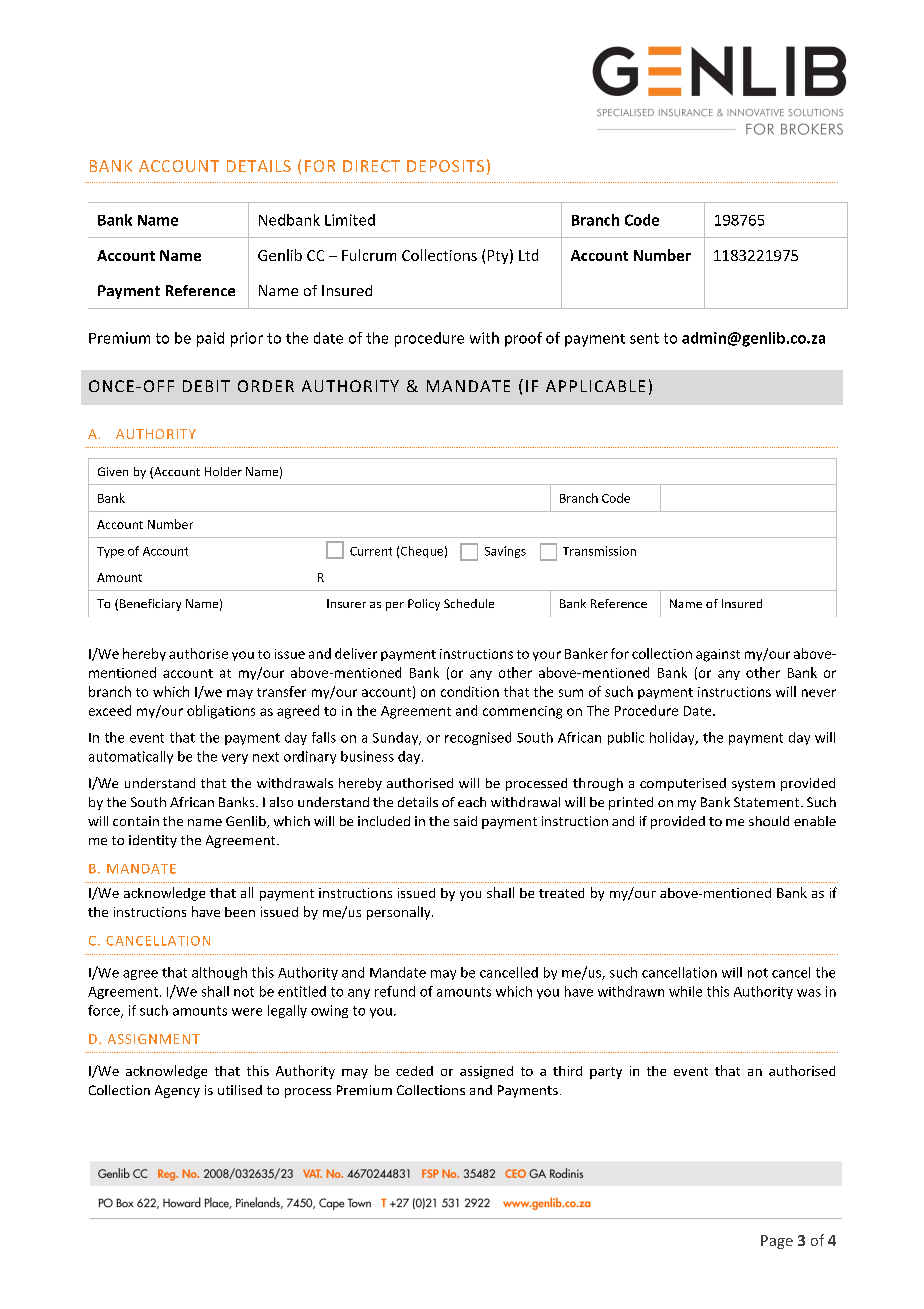  Describe the element at coordinates (395, 991) in the image. I see `refund` at that location.
